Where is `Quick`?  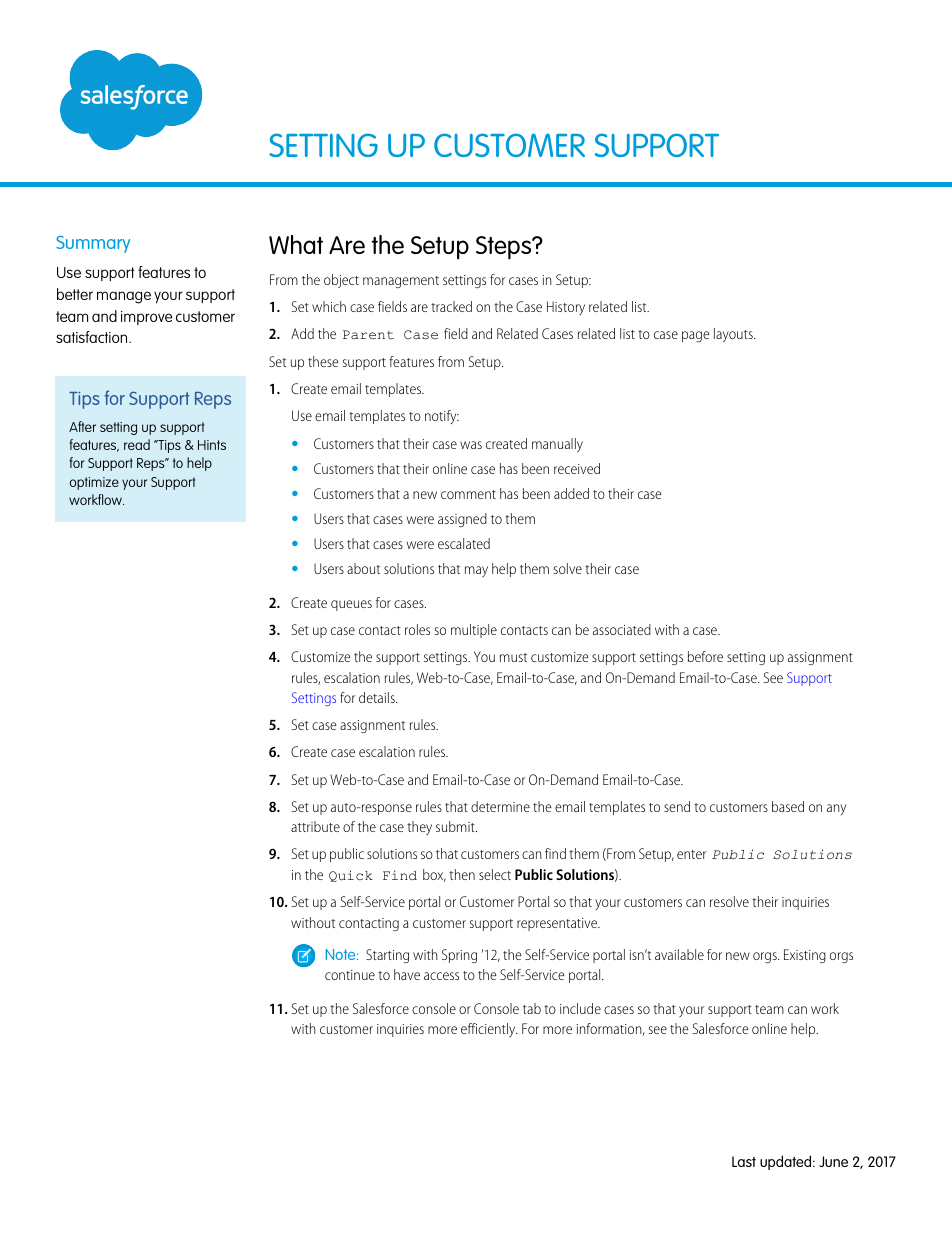 Quick is located at coordinates (351, 876).
